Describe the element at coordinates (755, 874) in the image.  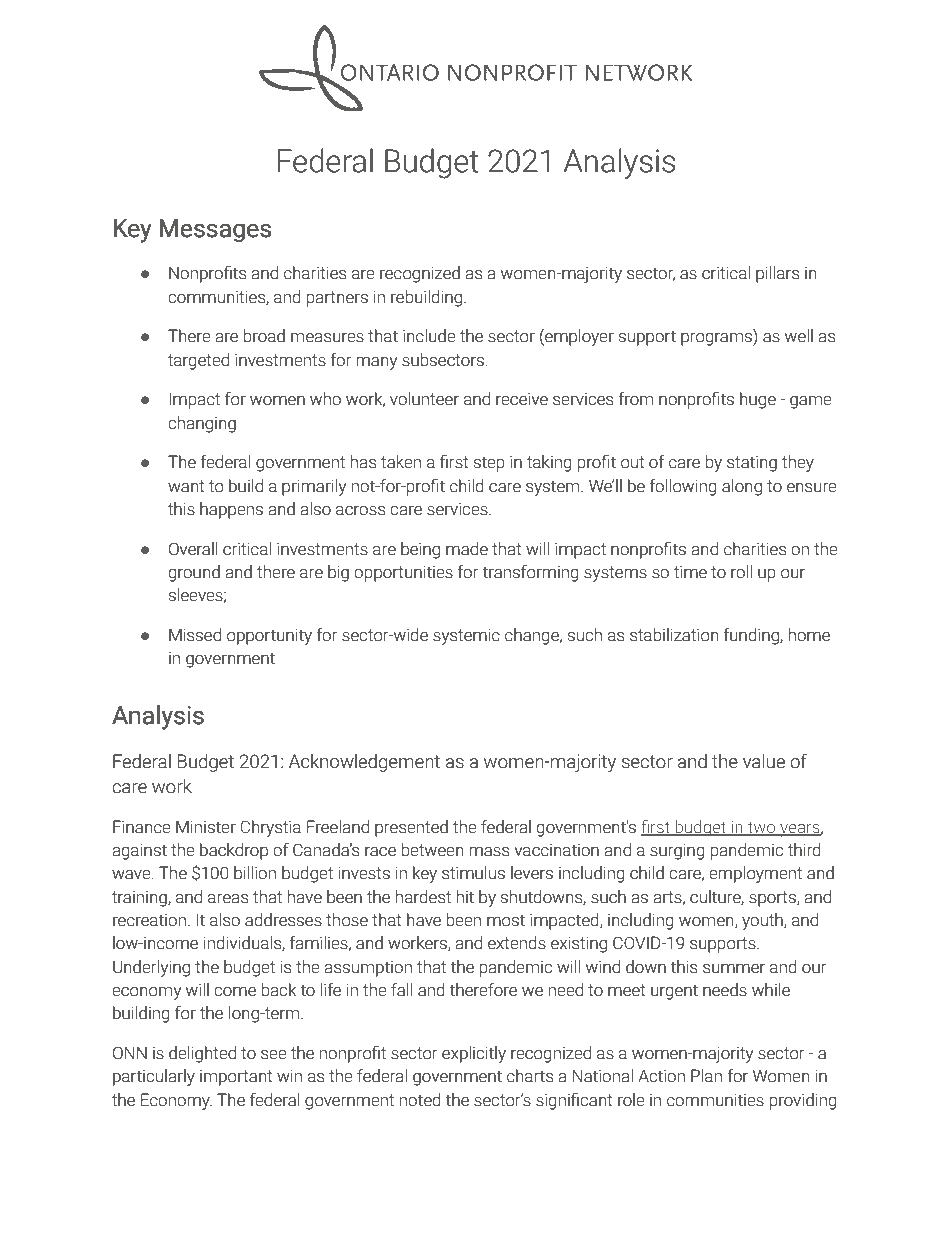
I see `employment` at that location.
